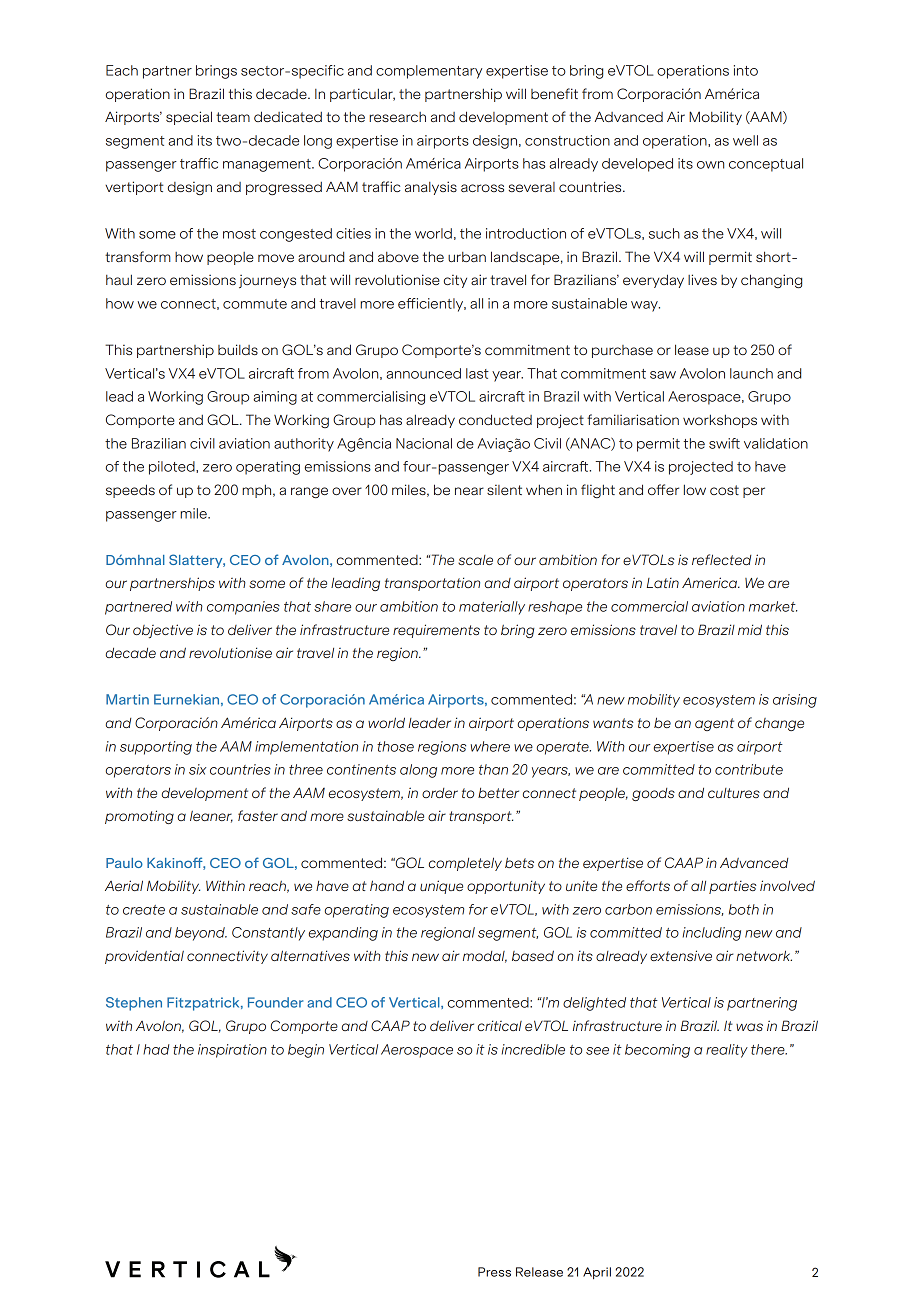 The width and height of the screenshot is (924, 1308). Describe the element at coordinates (597, 1273) in the screenshot. I see `April` at that location.
